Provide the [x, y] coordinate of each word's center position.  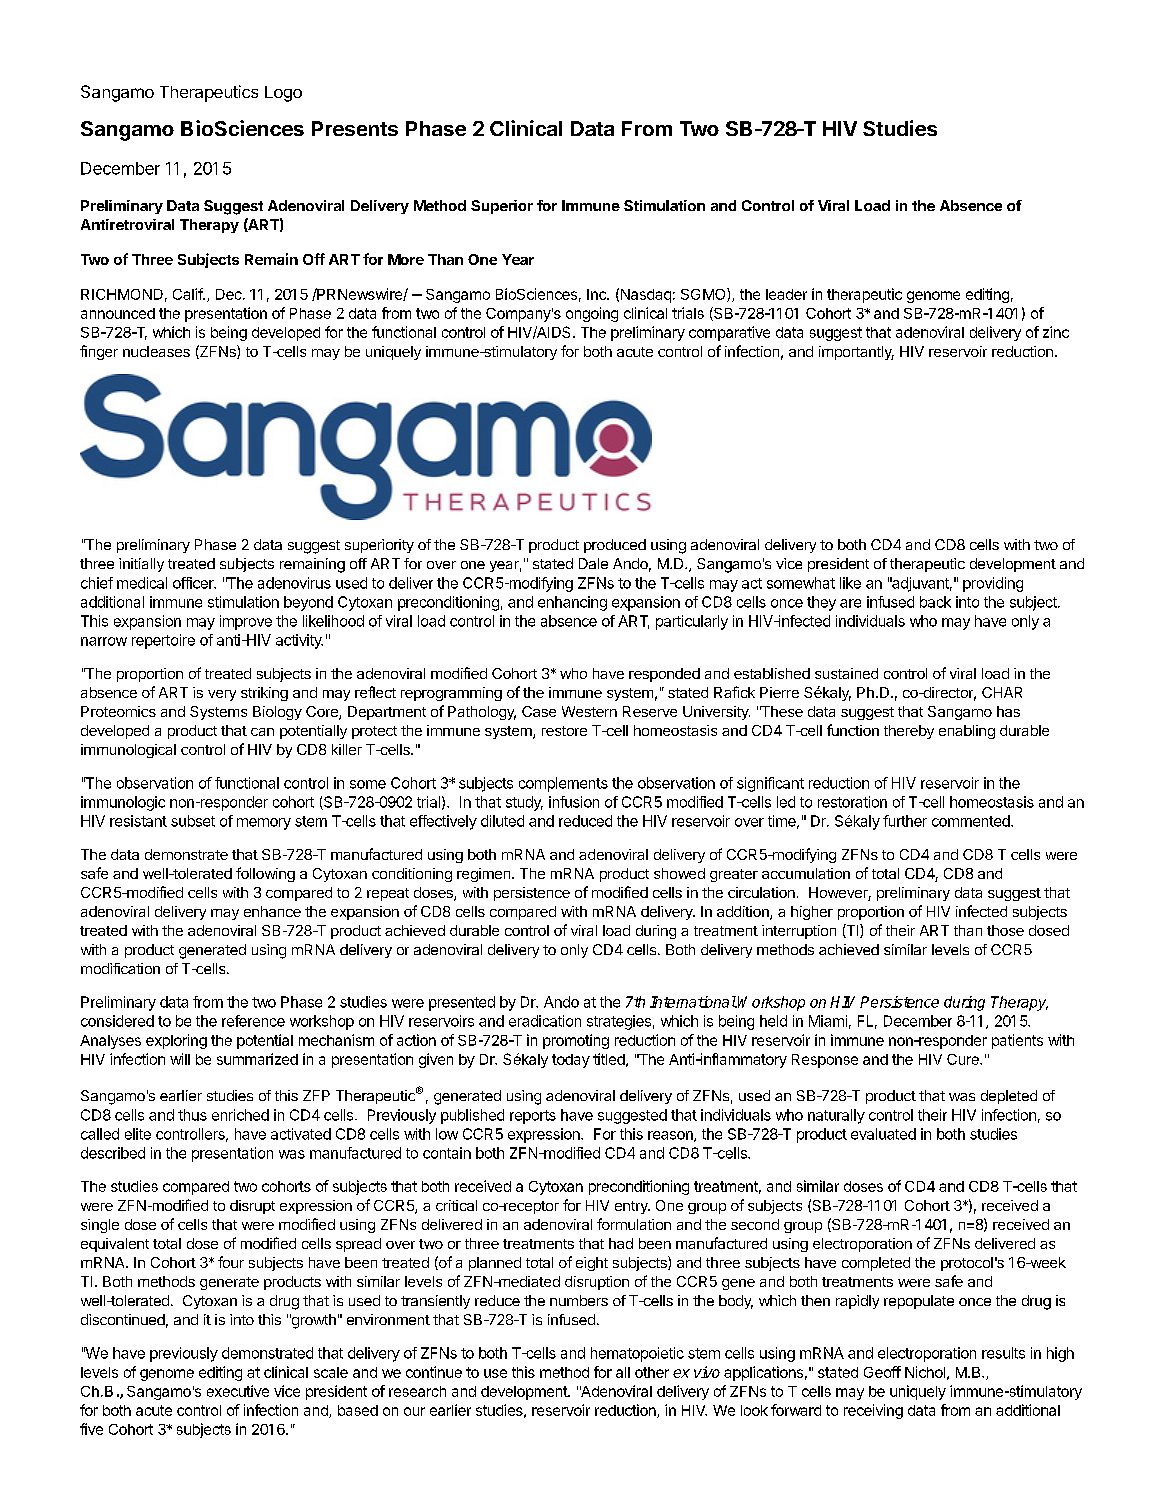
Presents [355, 128]
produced [615, 546]
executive [238, 1391]
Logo [283, 94]
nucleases [156, 351]
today [571, 1061]
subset [193, 821]
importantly [856, 353]
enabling [967, 732]
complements [563, 784]
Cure [964, 1059]
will [180, 1059]
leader [786, 294]
